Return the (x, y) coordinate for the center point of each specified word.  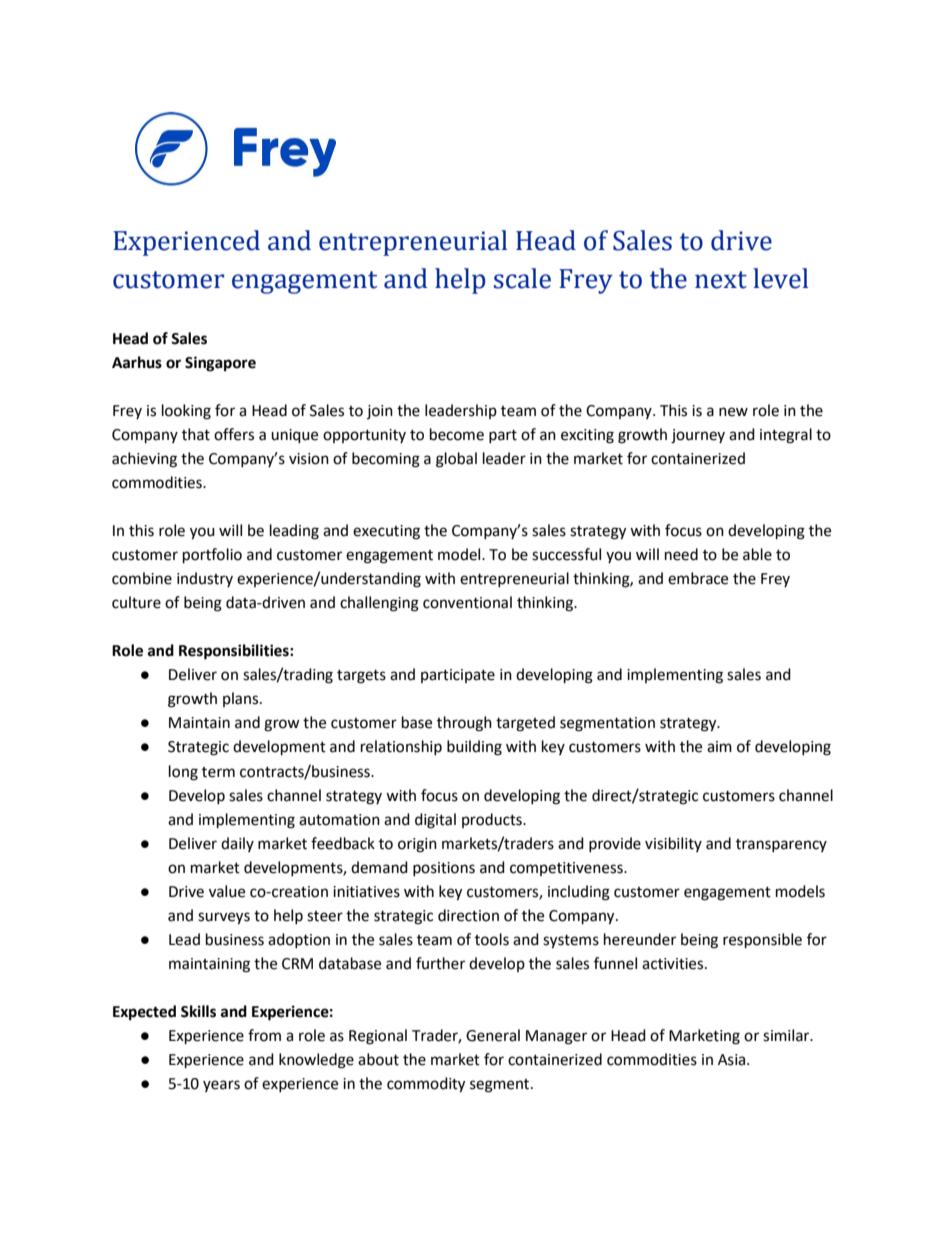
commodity (426, 1085)
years (221, 1086)
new (733, 412)
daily (237, 844)
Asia (733, 1060)
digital (435, 821)
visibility (673, 844)
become (457, 434)
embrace (698, 578)
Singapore (220, 364)
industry (205, 579)
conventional (467, 602)
